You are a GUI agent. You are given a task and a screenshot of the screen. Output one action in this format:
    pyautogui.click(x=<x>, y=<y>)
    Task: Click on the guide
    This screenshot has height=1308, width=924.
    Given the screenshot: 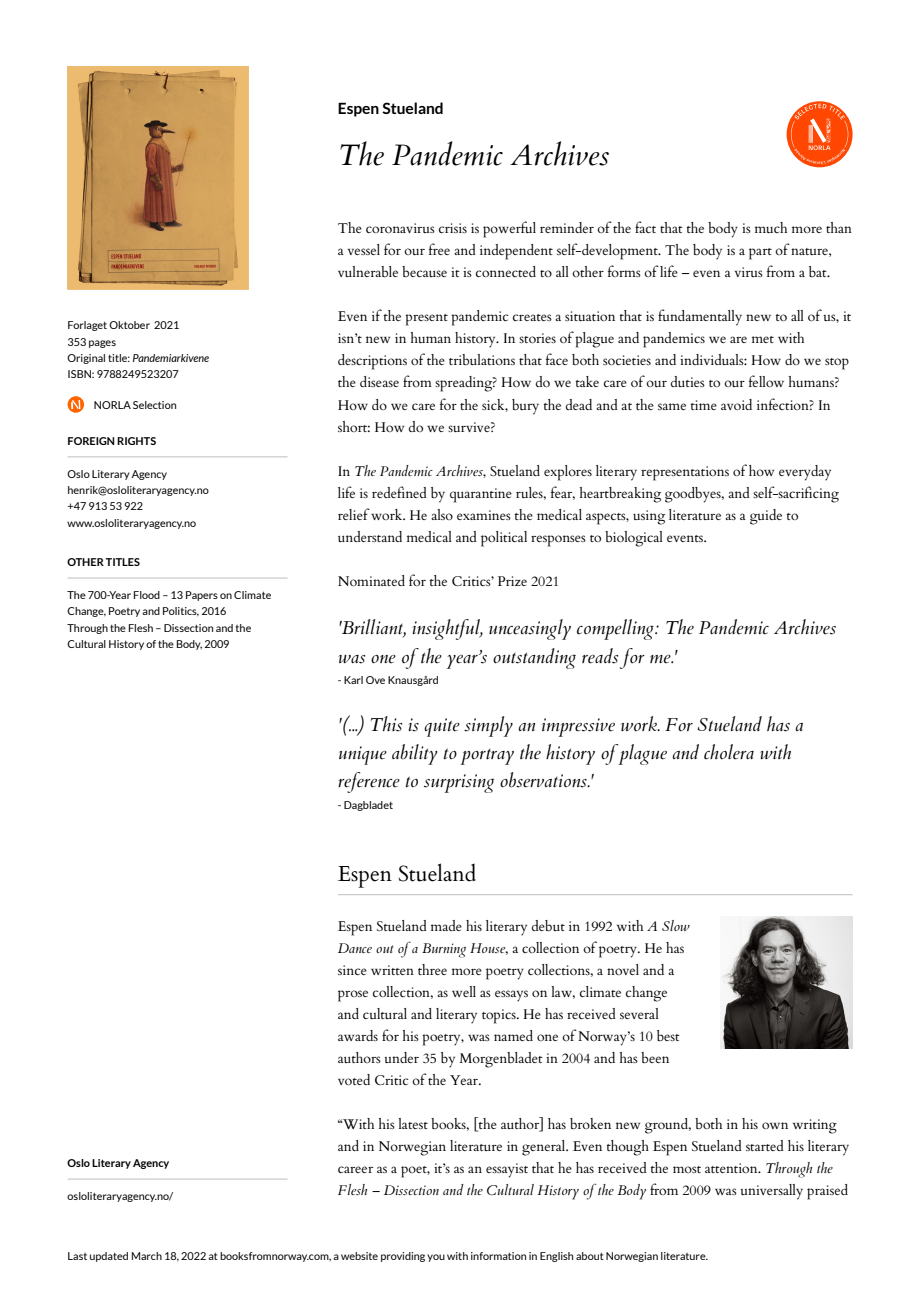 What is the action you would take?
    pyautogui.click(x=766, y=517)
